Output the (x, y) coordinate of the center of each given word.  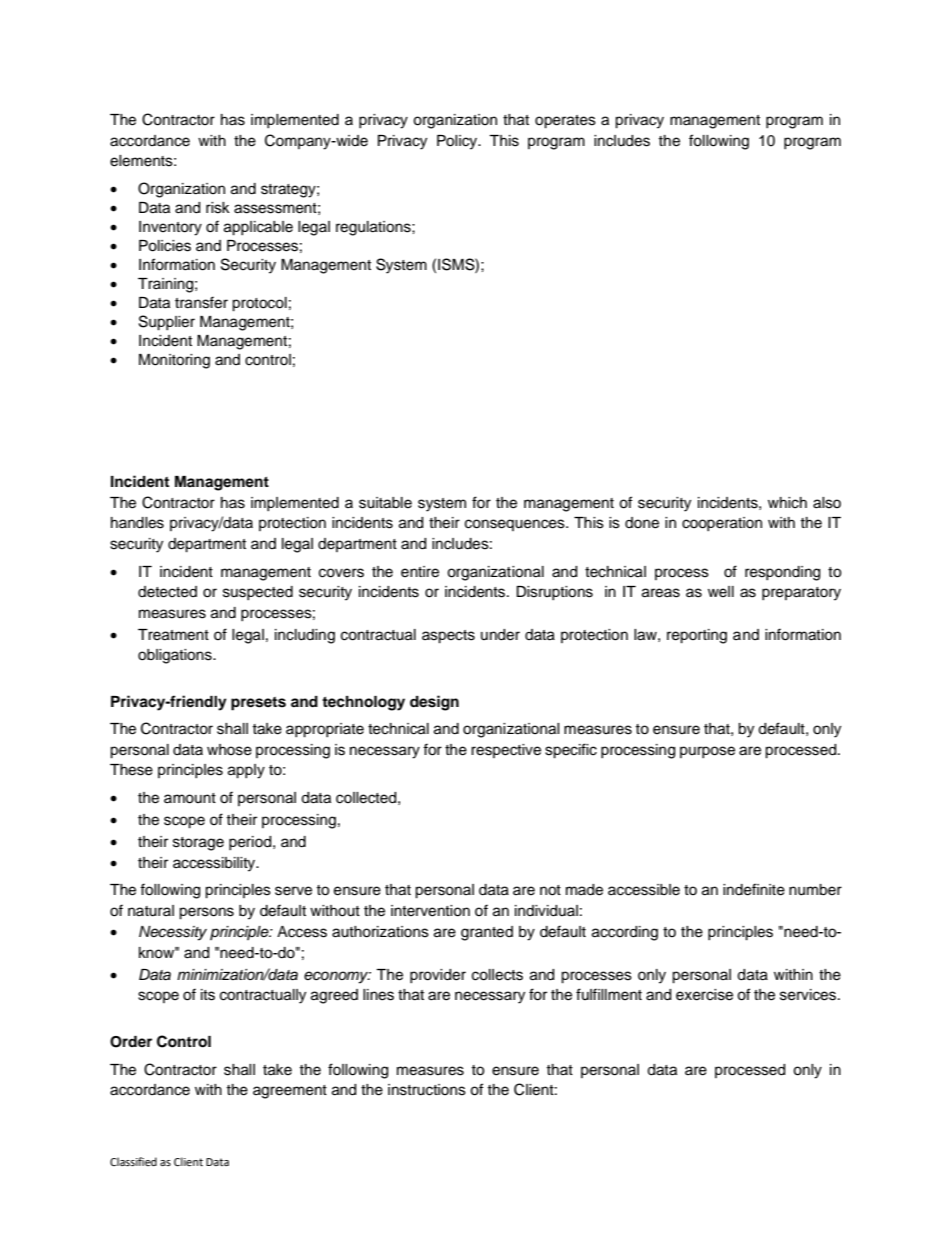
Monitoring (174, 361)
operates (565, 122)
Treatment (173, 635)
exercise (704, 995)
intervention (430, 911)
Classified (133, 1161)
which (787, 503)
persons (206, 913)
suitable (385, 503)
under (500, 635)
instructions (427, 1090)
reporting (697, 636)
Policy (458, 142)
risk (218, 208)
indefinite (754, 889)
